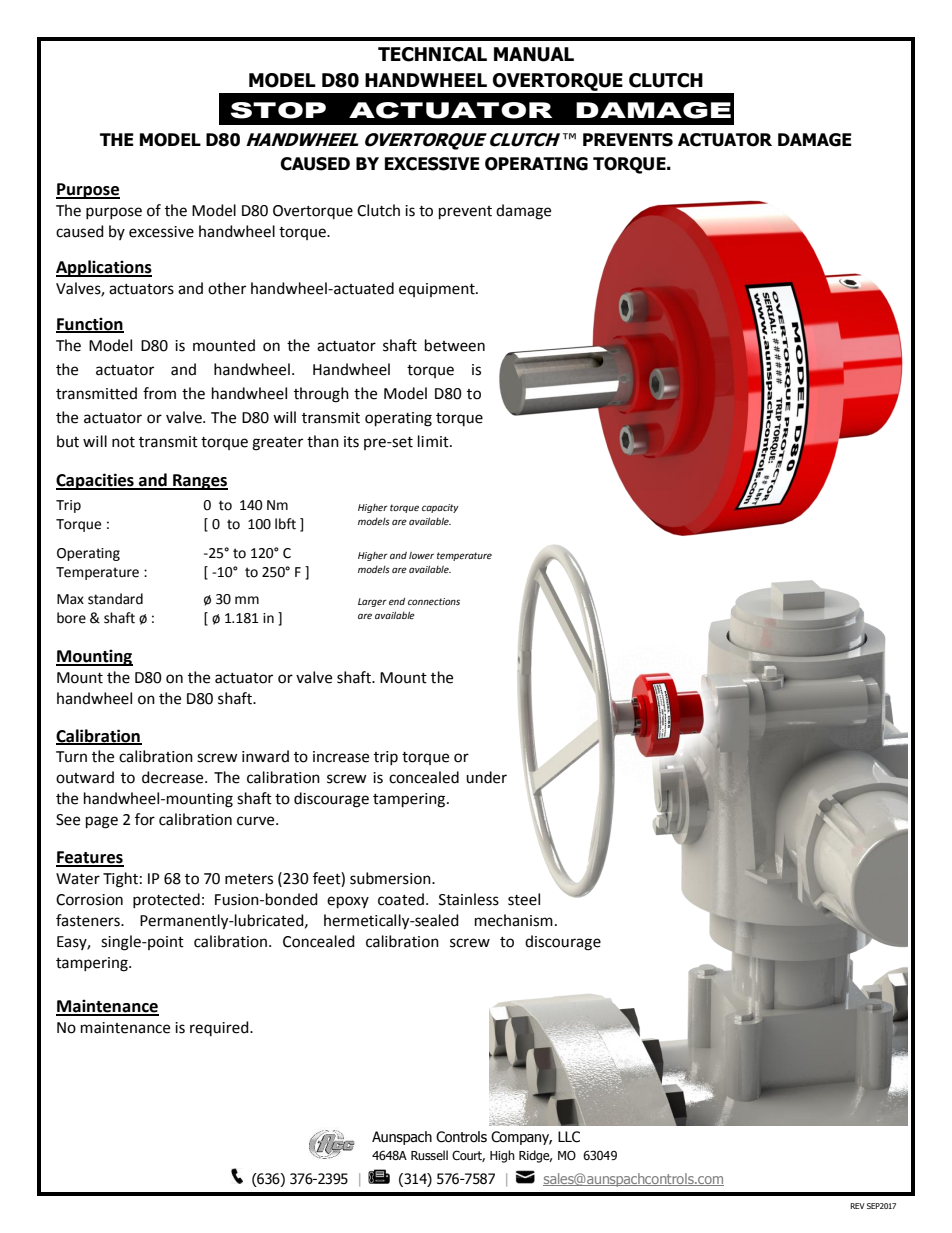  Describe the element at coordinates (534, 54) in the screenshot. I see `MANUAL` at that location.
